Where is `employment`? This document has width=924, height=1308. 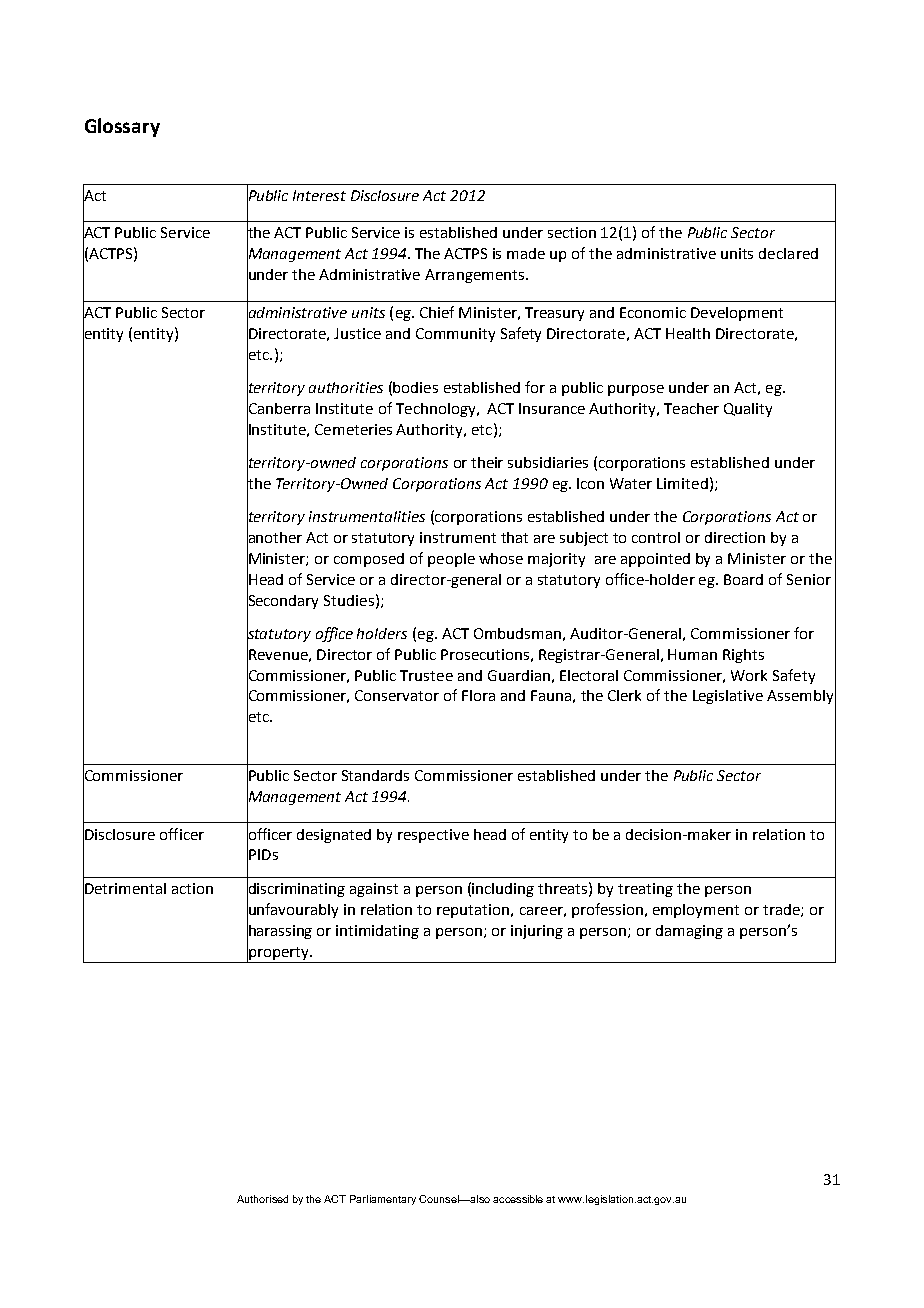
employment is located at coordinates (696, 911).
